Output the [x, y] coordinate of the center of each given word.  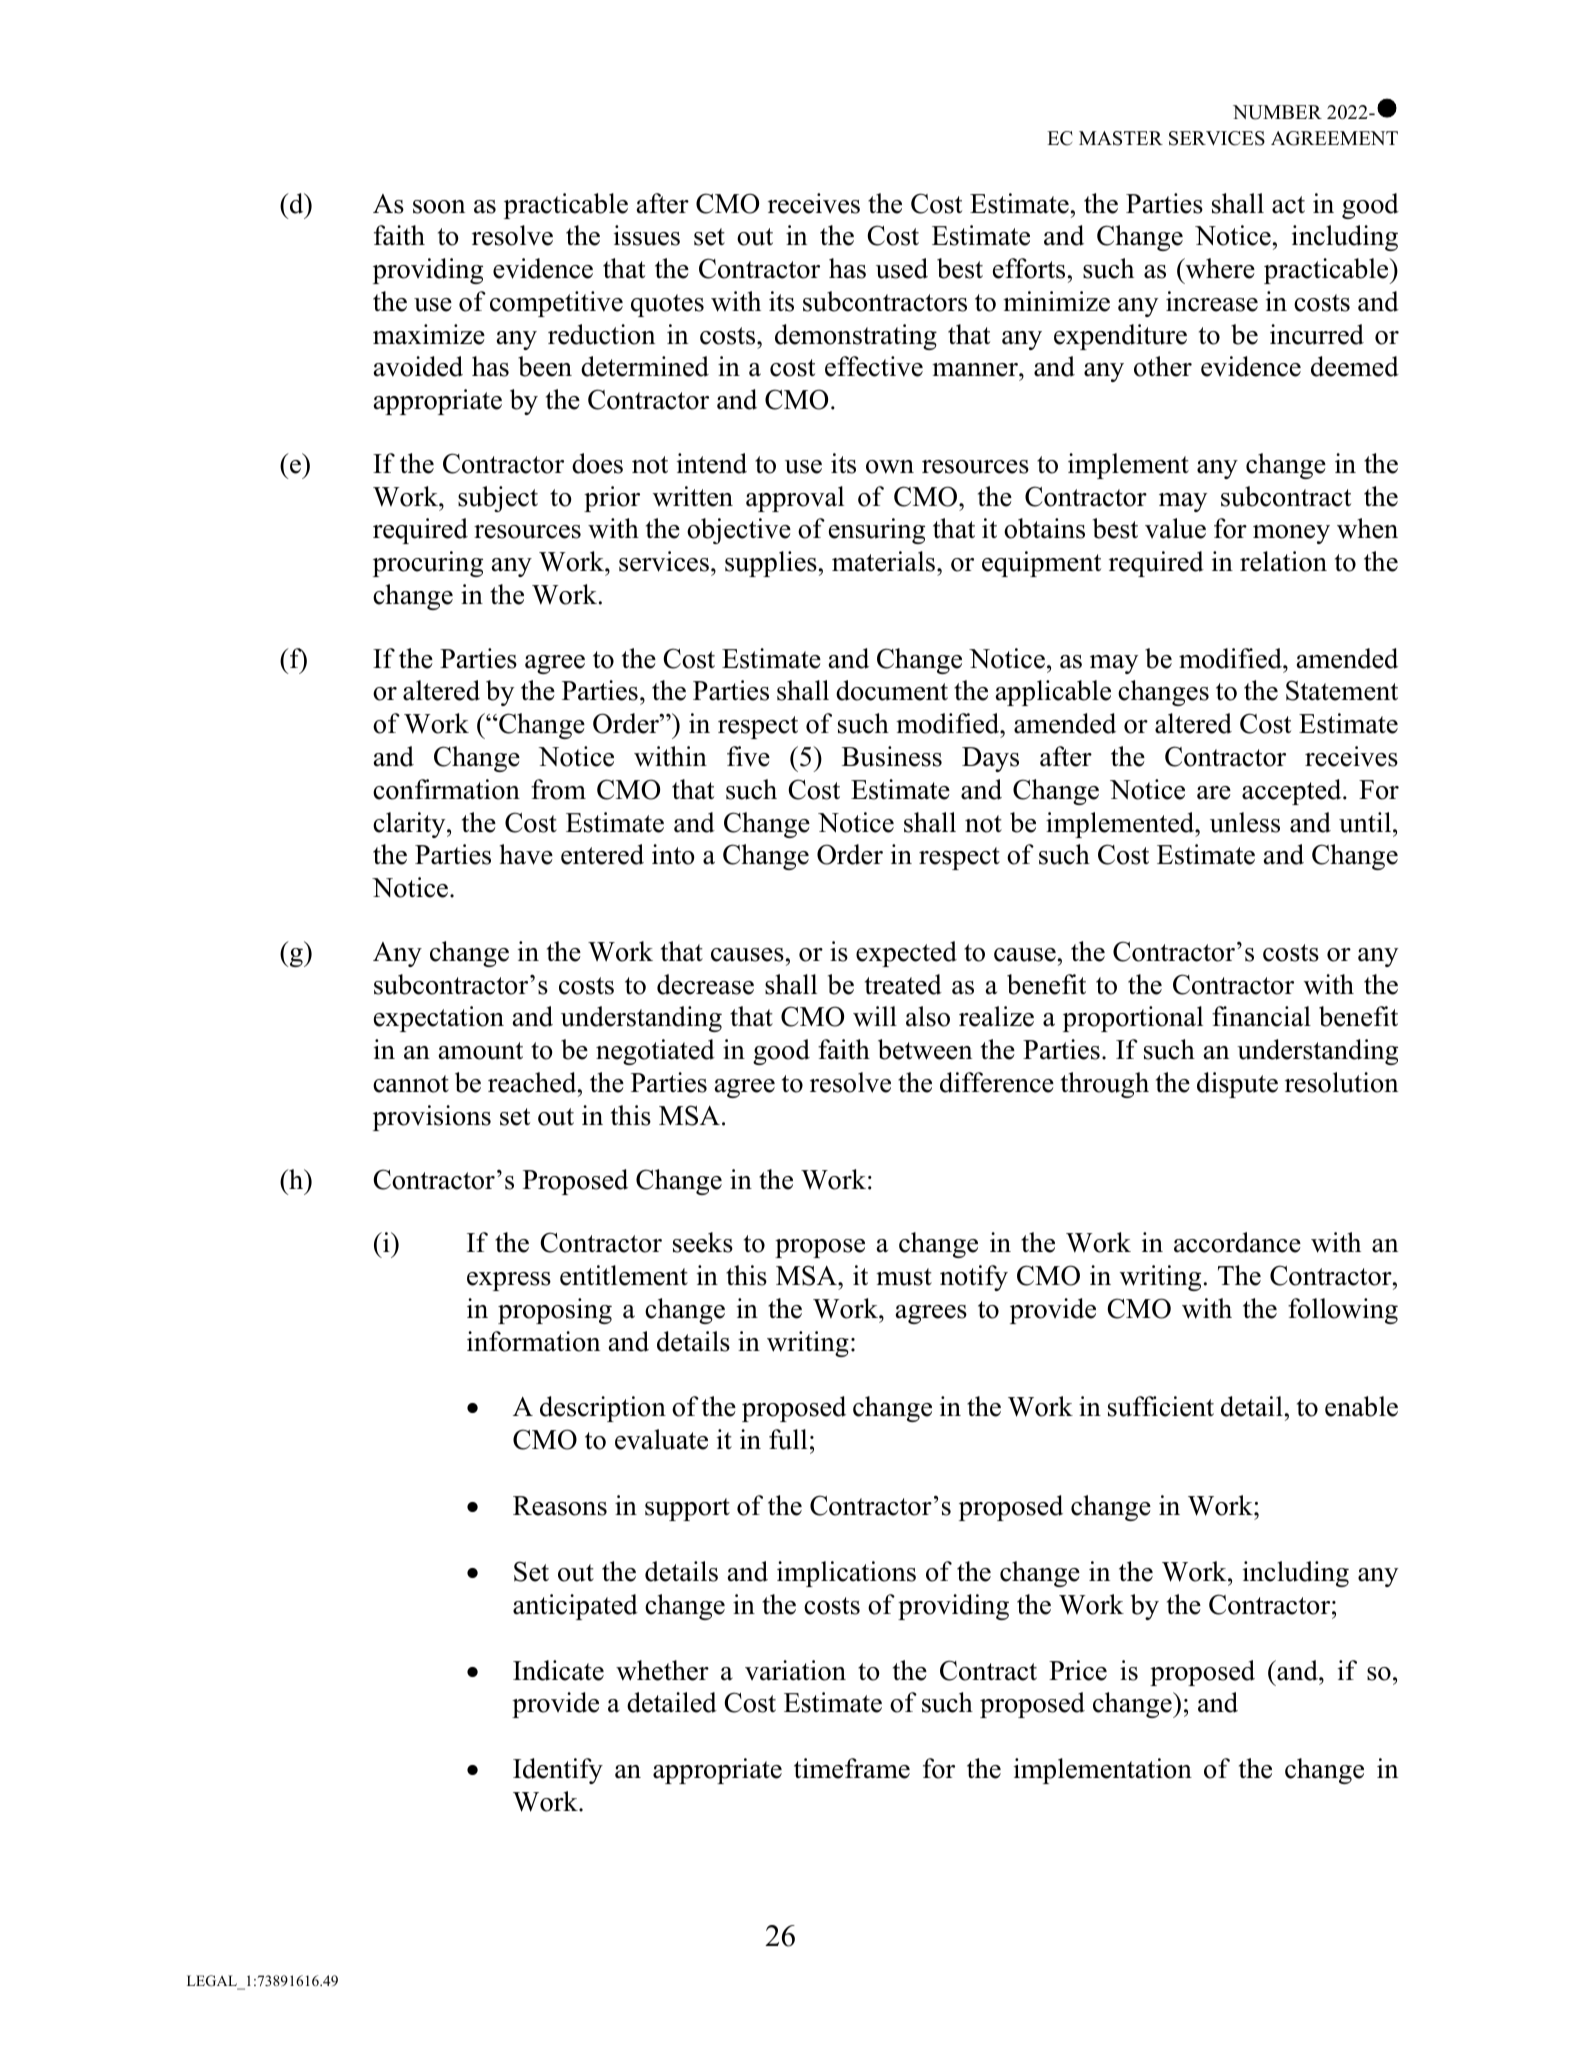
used [902, 268]
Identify [558, 1771]
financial [1261, 1016]
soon [439, 207]
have [526, 854]
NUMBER [1277, 112]
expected [906, 954]
